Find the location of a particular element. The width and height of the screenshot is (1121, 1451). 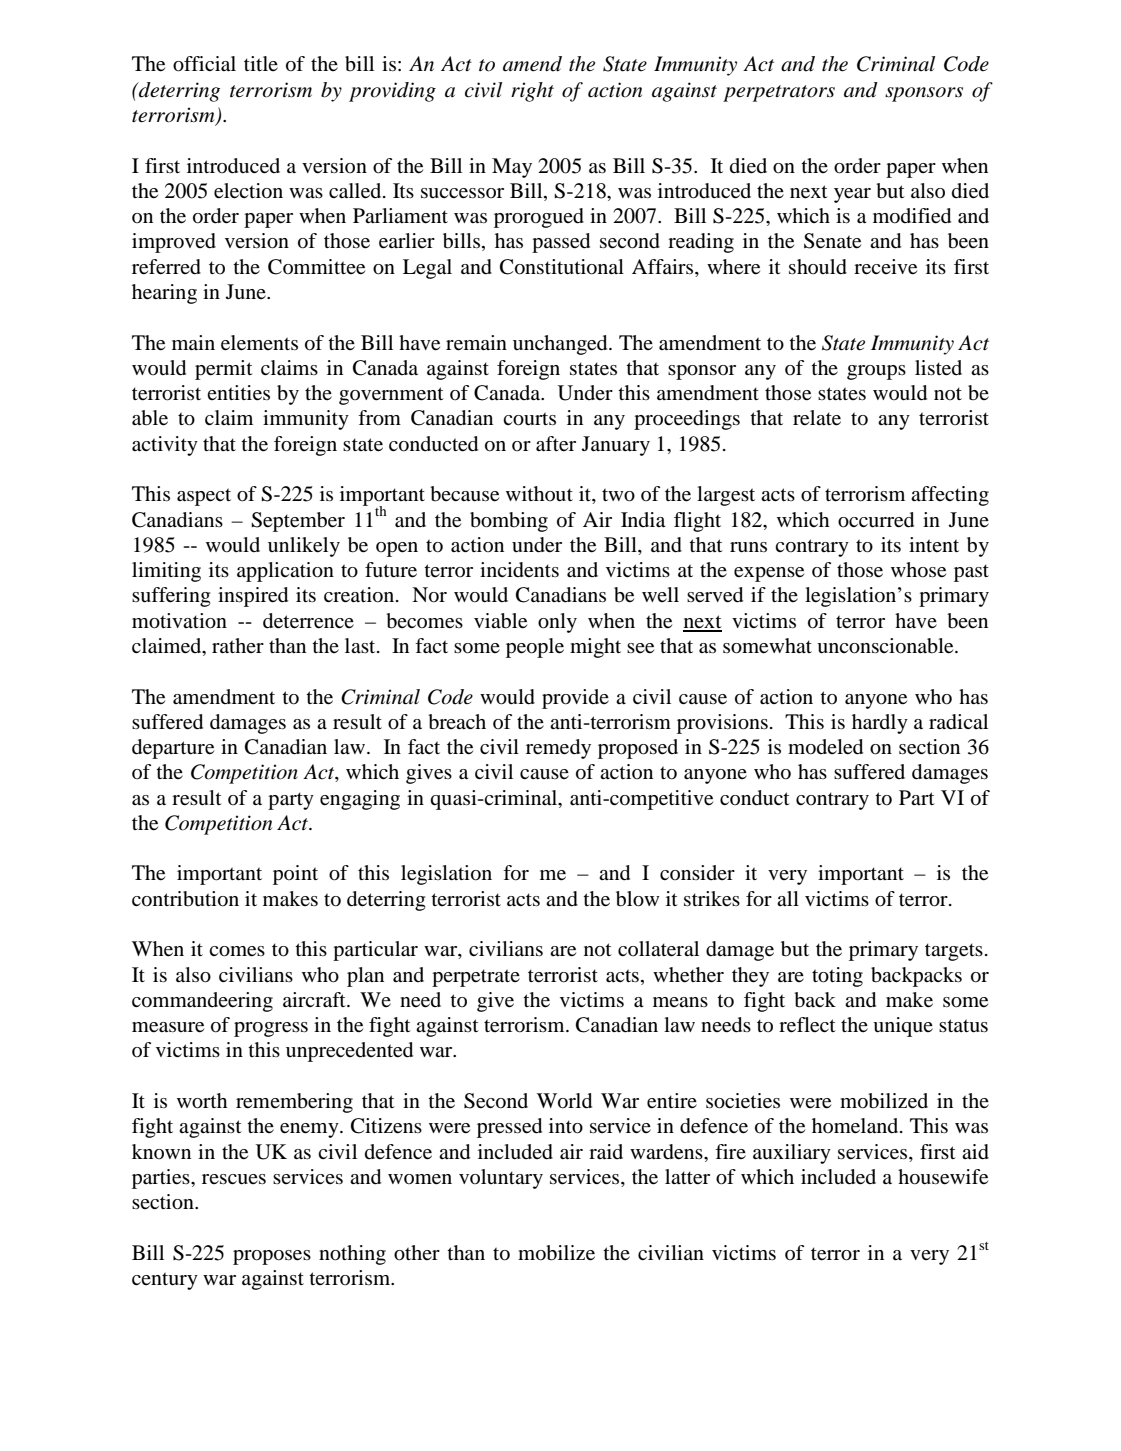

targets is located at coordinates (954, 952).
